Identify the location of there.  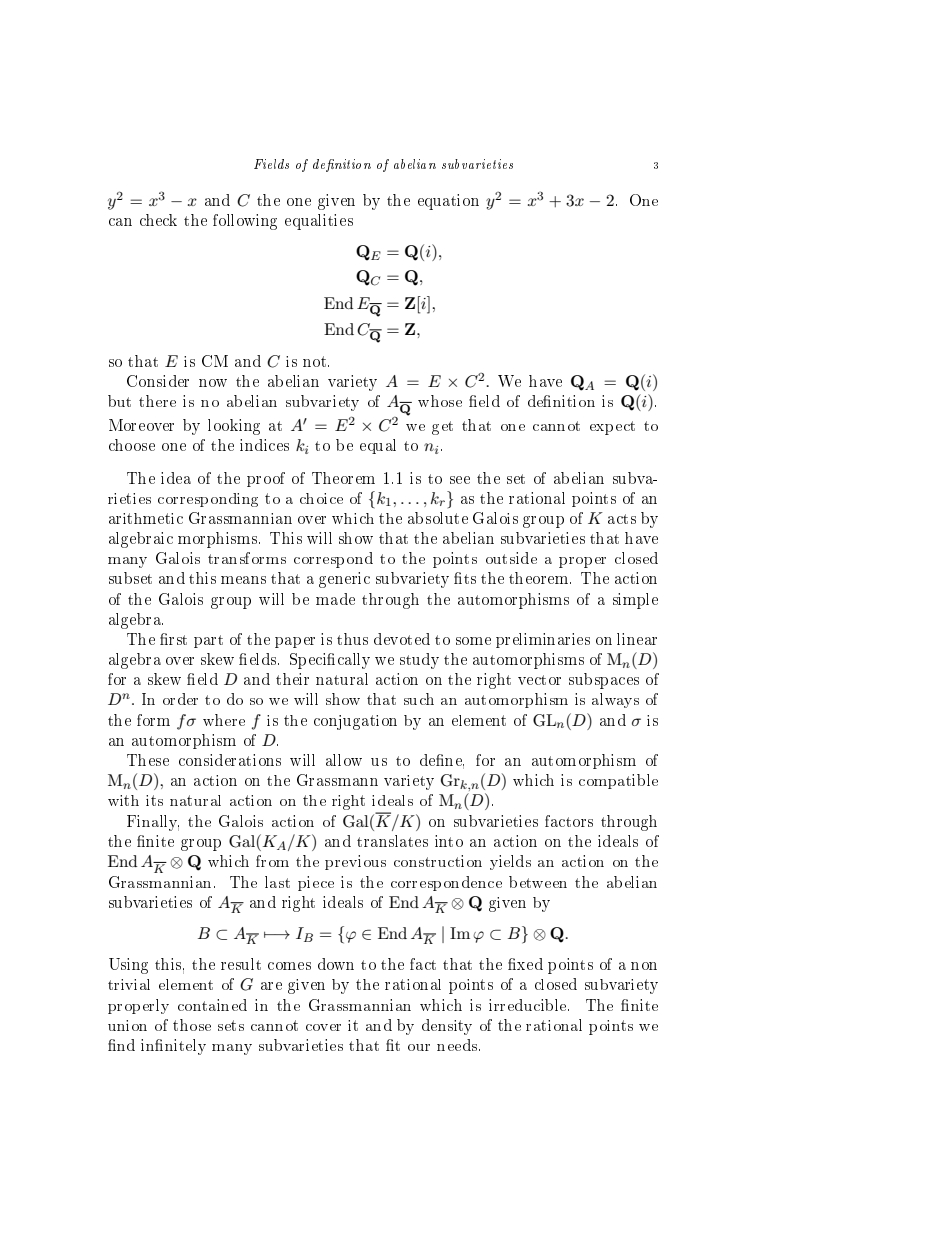
(157, 401).
